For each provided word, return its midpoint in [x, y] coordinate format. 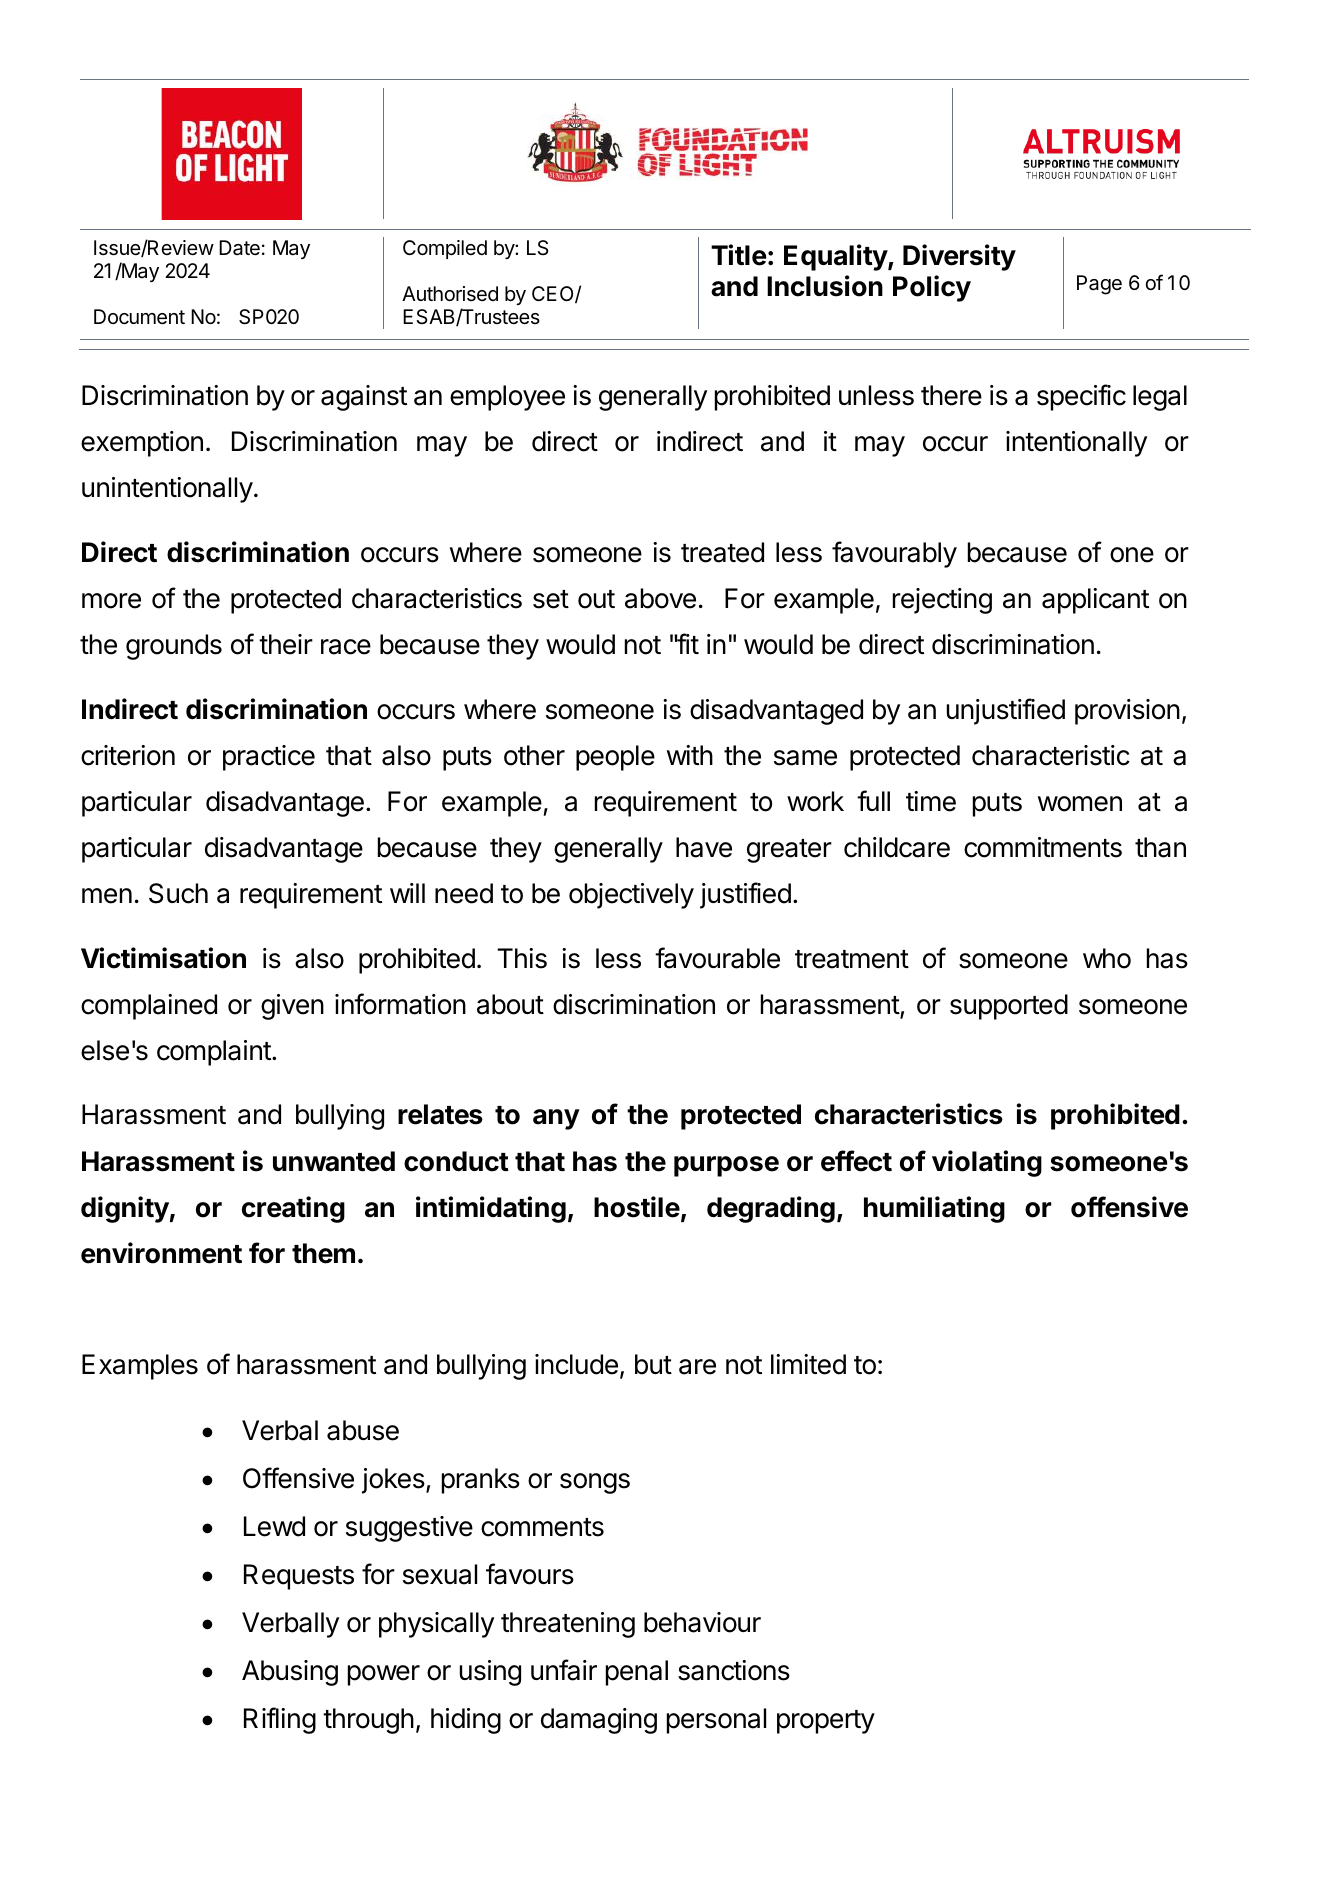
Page [1099, 285]
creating [293, 1209]
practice [269, 758]
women [1080, 804]
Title [739, 255]
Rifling [280, 1720]
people [615, 758]
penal [637, 1673]
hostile [637, 1207]
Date [239, 248]
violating [987, 1163]
